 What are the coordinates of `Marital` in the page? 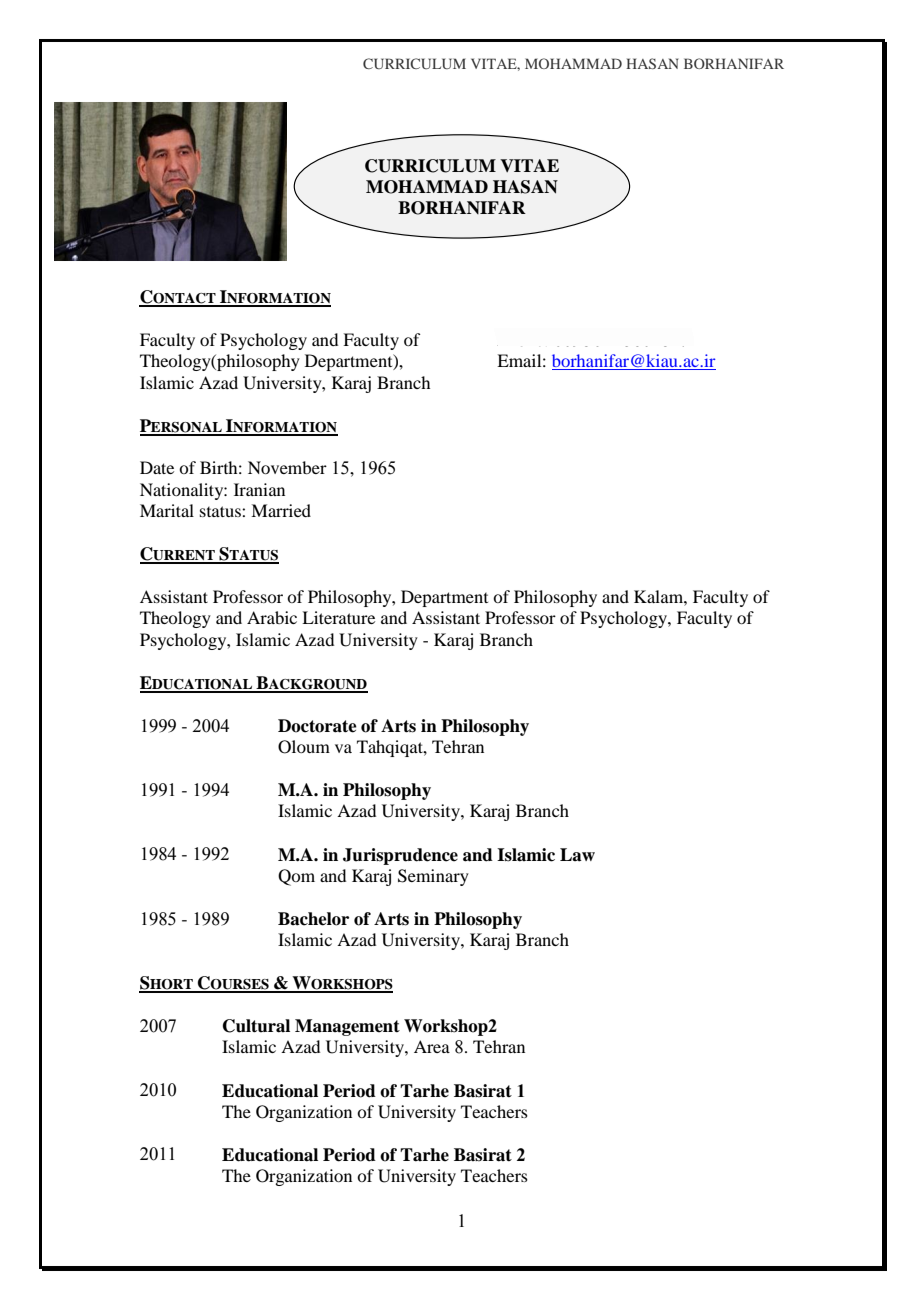 It's located at (167, 510).
